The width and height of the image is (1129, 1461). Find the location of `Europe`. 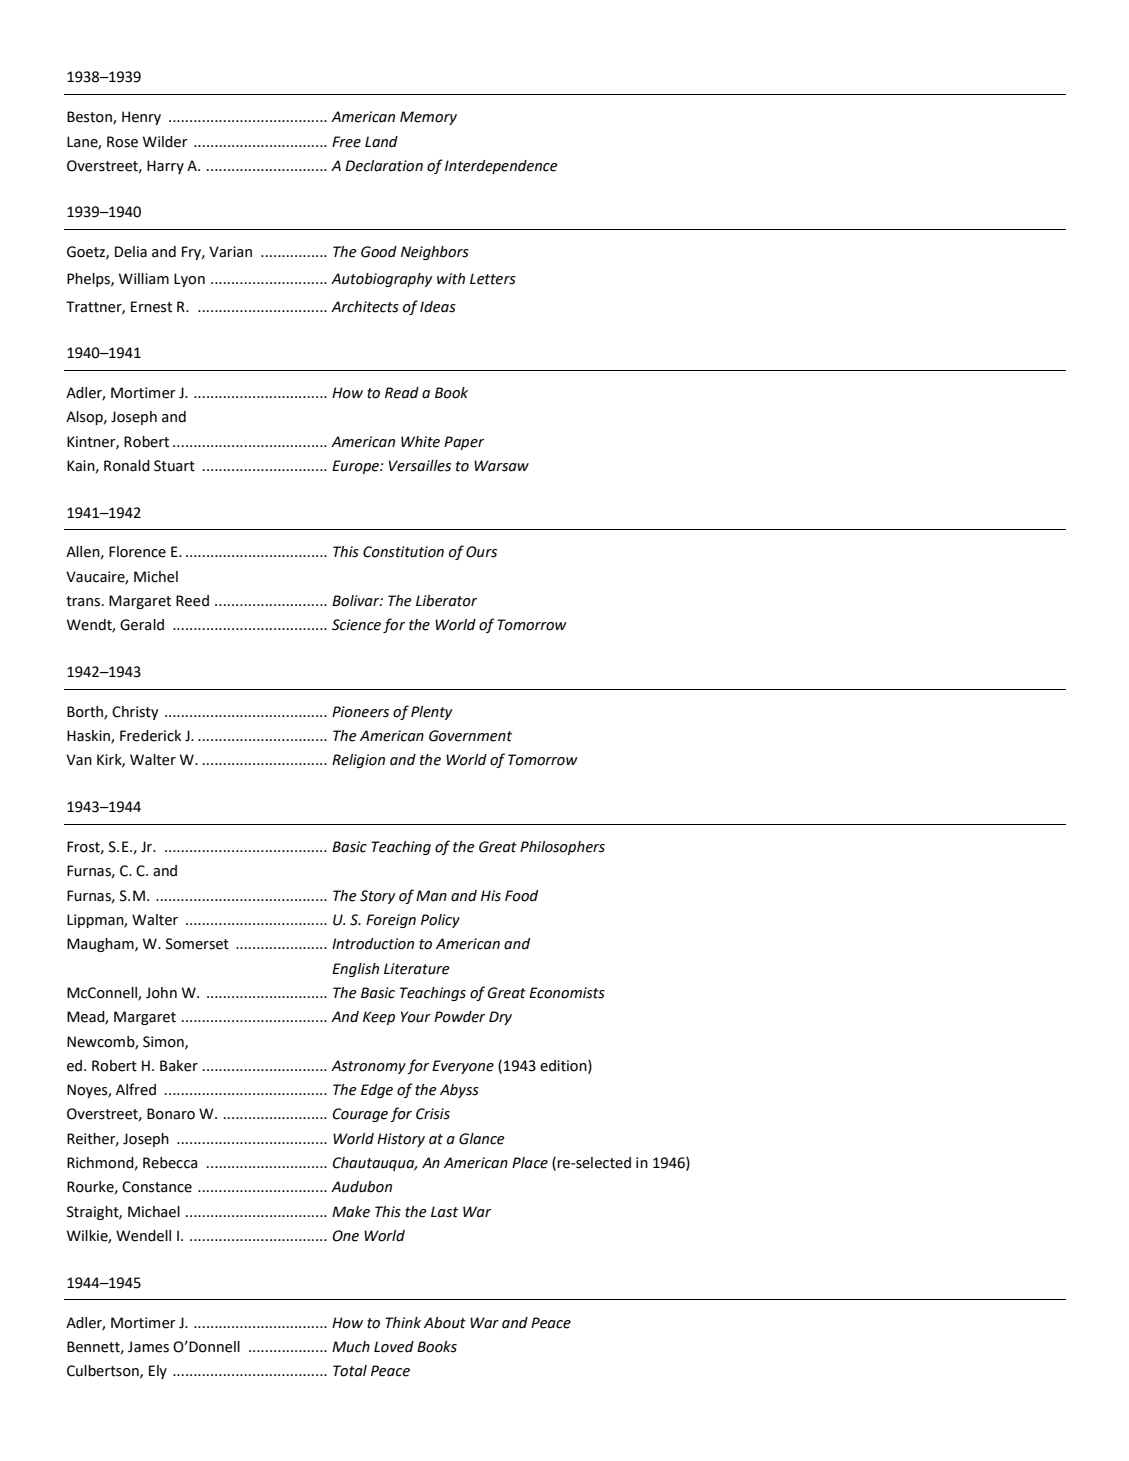

Europe is located at coordinates (356, 467).
